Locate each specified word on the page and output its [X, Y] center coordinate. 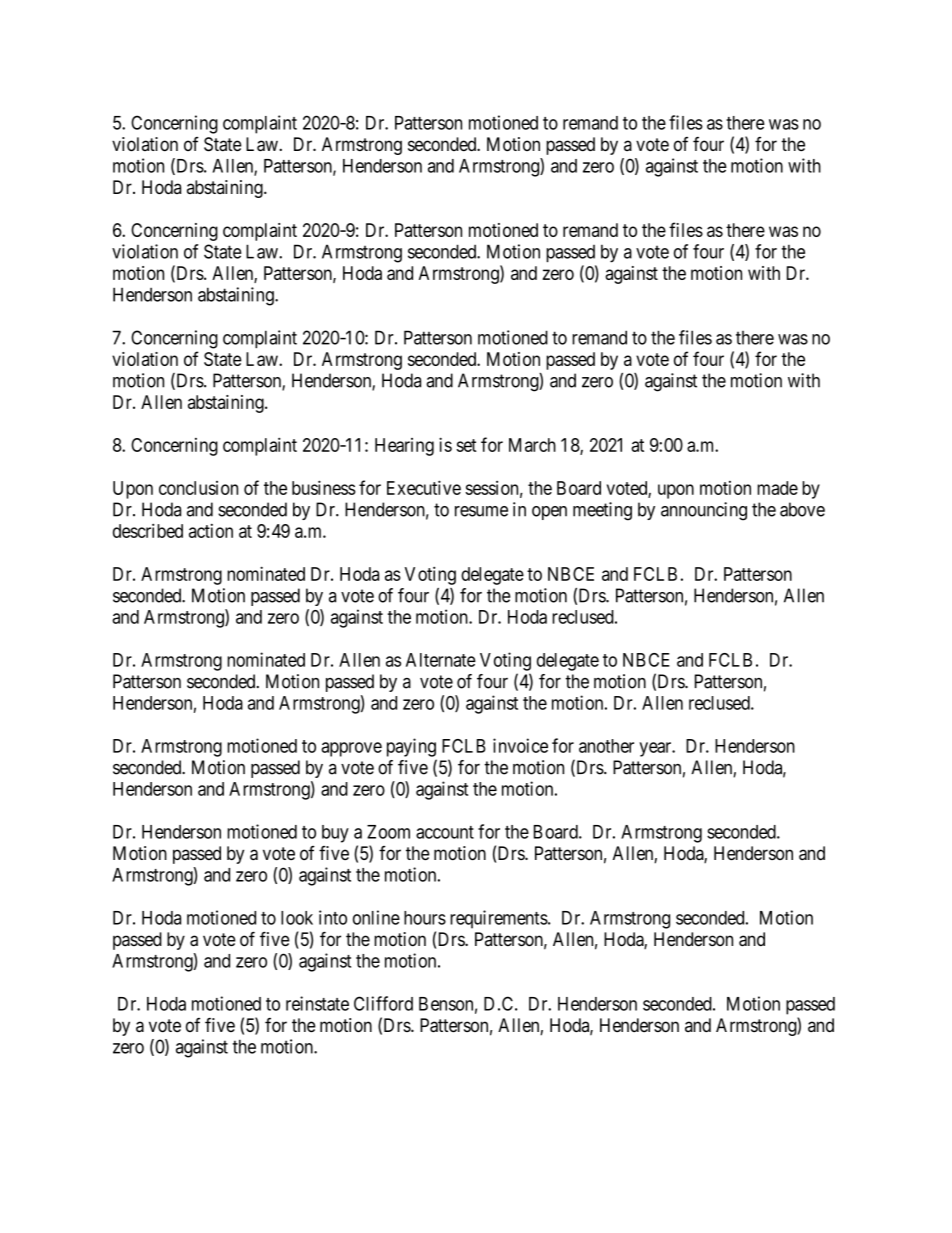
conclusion [198, 488]
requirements [499, 919]
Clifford [383, 1003]
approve [351, 749]
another [606, 746]
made [777, 488]
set [466, 445]
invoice [520, 745]
